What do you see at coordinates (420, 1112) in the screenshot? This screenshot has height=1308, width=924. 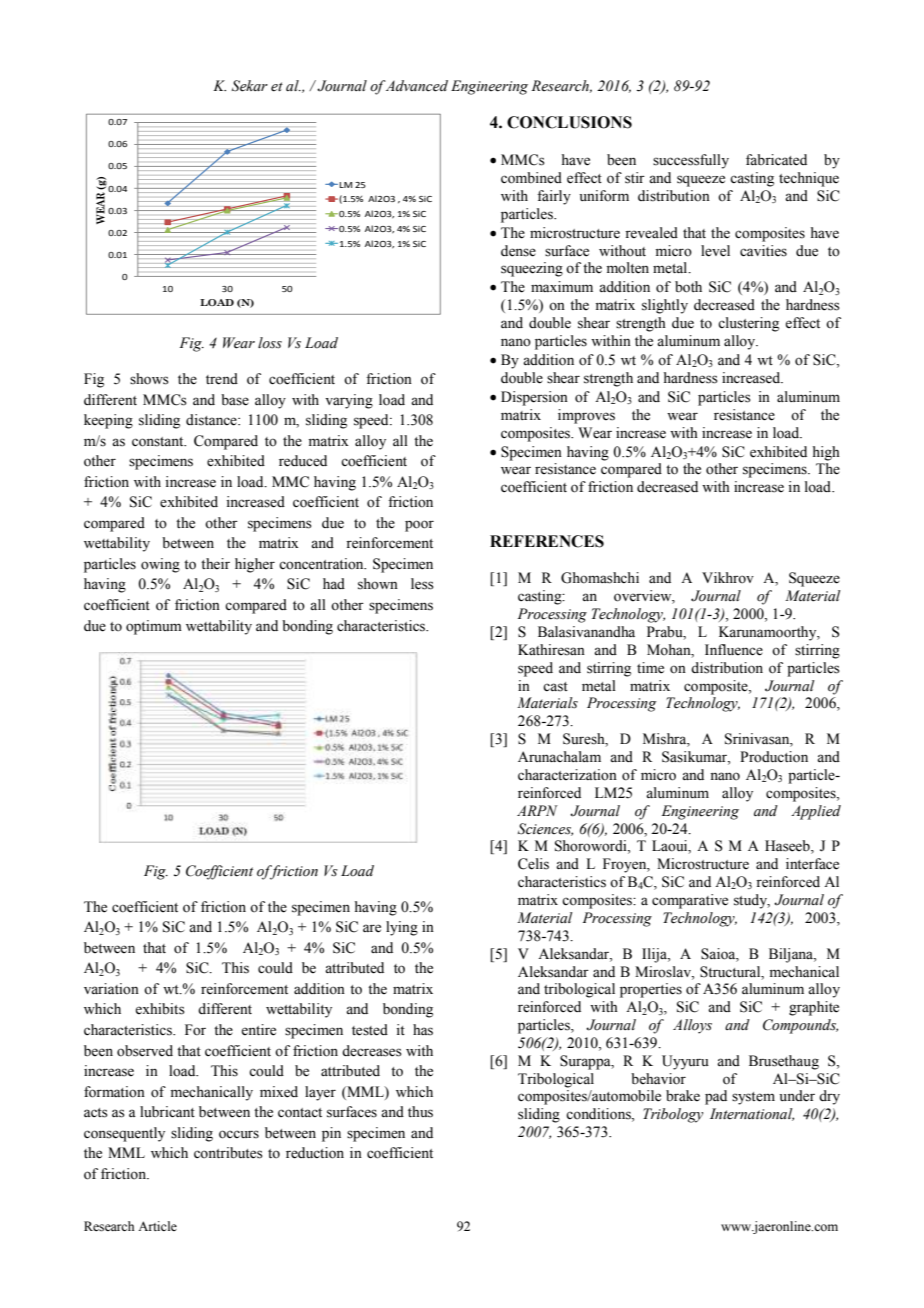 I see `thus` at bounding box center [420, 1112].
